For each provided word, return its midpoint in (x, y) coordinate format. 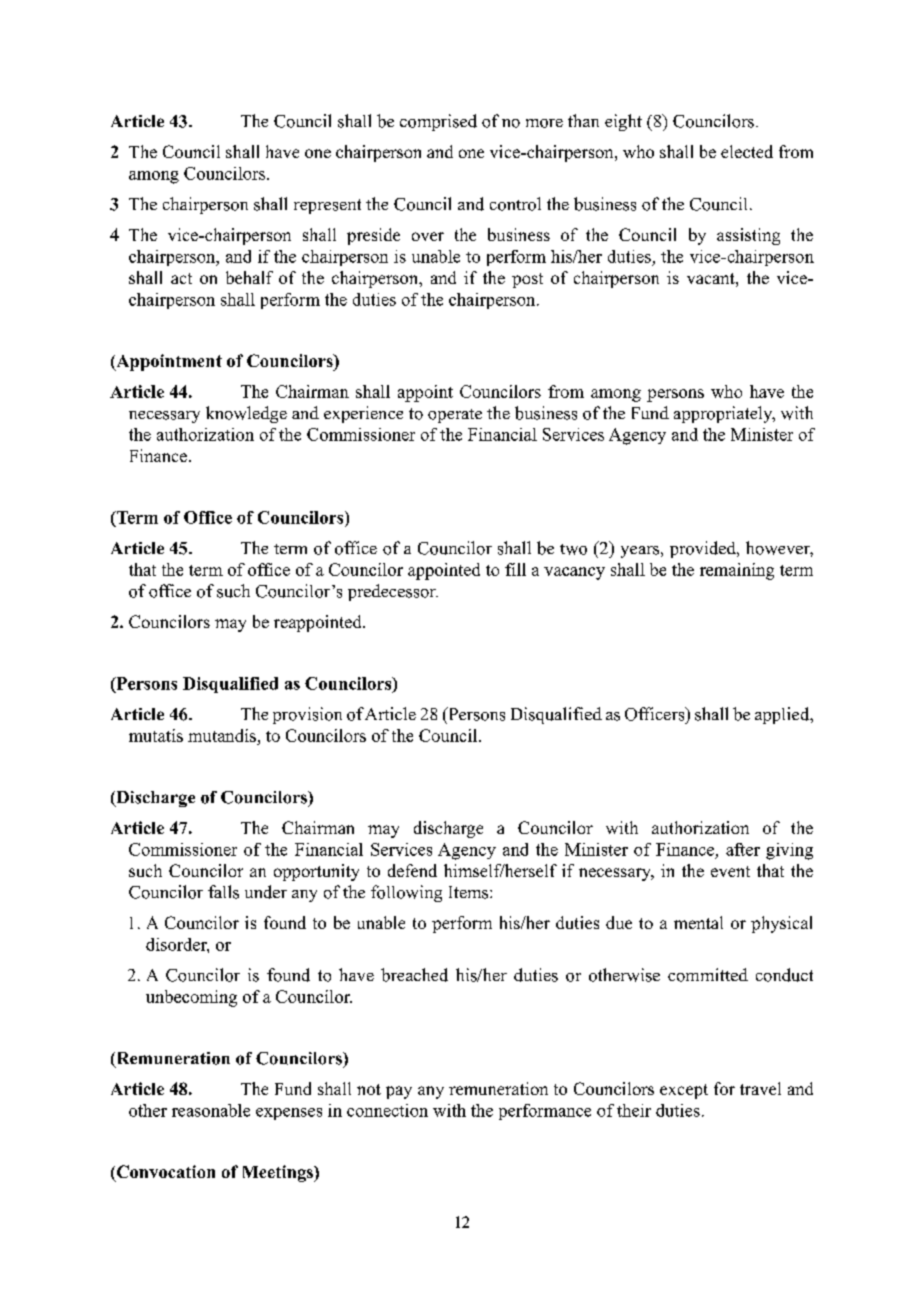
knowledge (246, 414)
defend (412, 870)
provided (704, 549)
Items (470, 892)
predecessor (393, 592)
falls (223, 892)
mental (698, 922)
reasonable (211, 1110)
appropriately (724, 414)
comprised (438, 122)
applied (783, 715)
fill (515, 569)
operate (455, 416)
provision (307, 715)
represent (327, 206)
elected (747, 151)
